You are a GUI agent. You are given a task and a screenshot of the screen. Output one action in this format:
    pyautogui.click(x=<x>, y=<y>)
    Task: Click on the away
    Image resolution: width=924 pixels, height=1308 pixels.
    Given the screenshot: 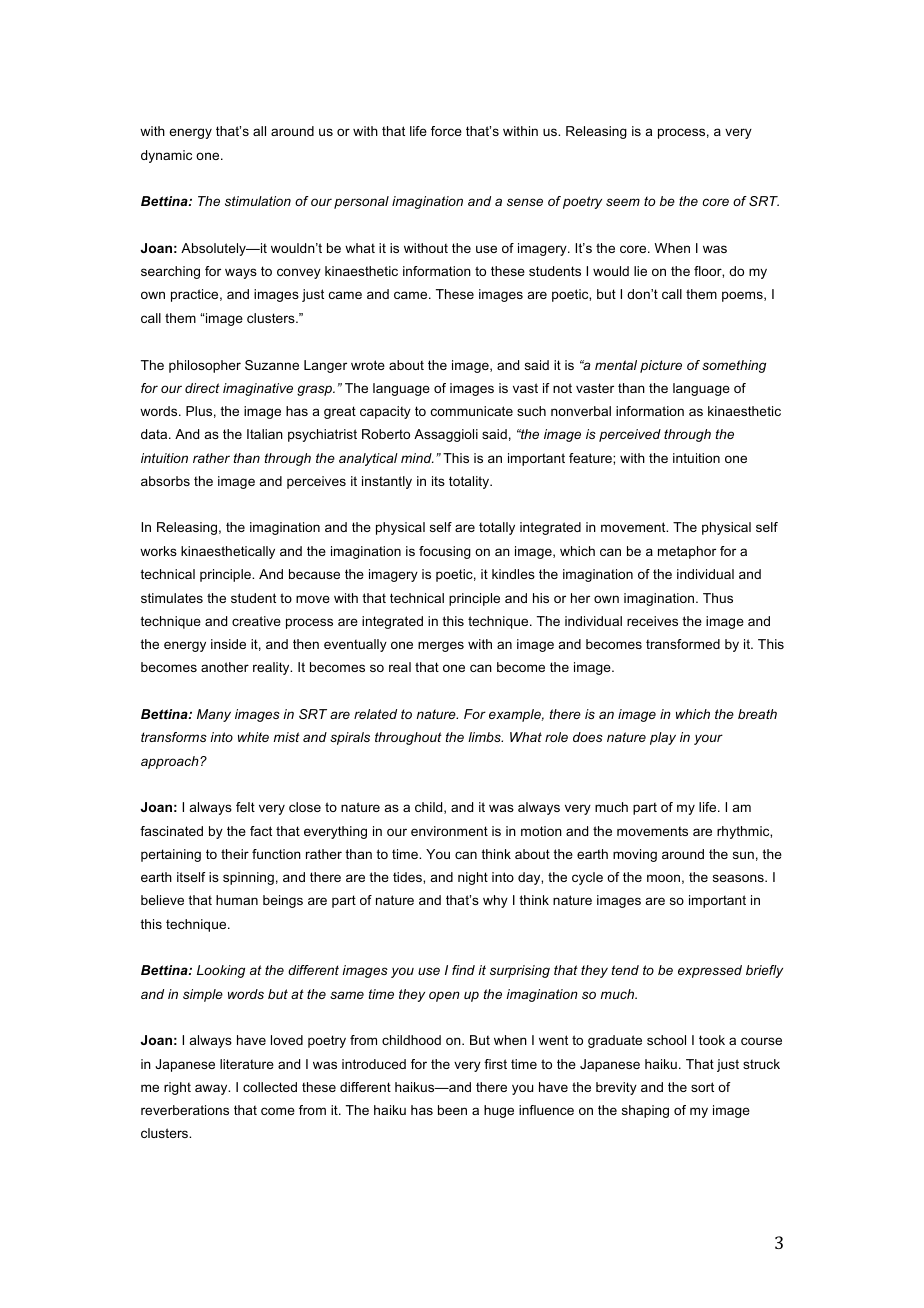 What is the action you would take?
    pyautogui.click(x=212, y=1089)
